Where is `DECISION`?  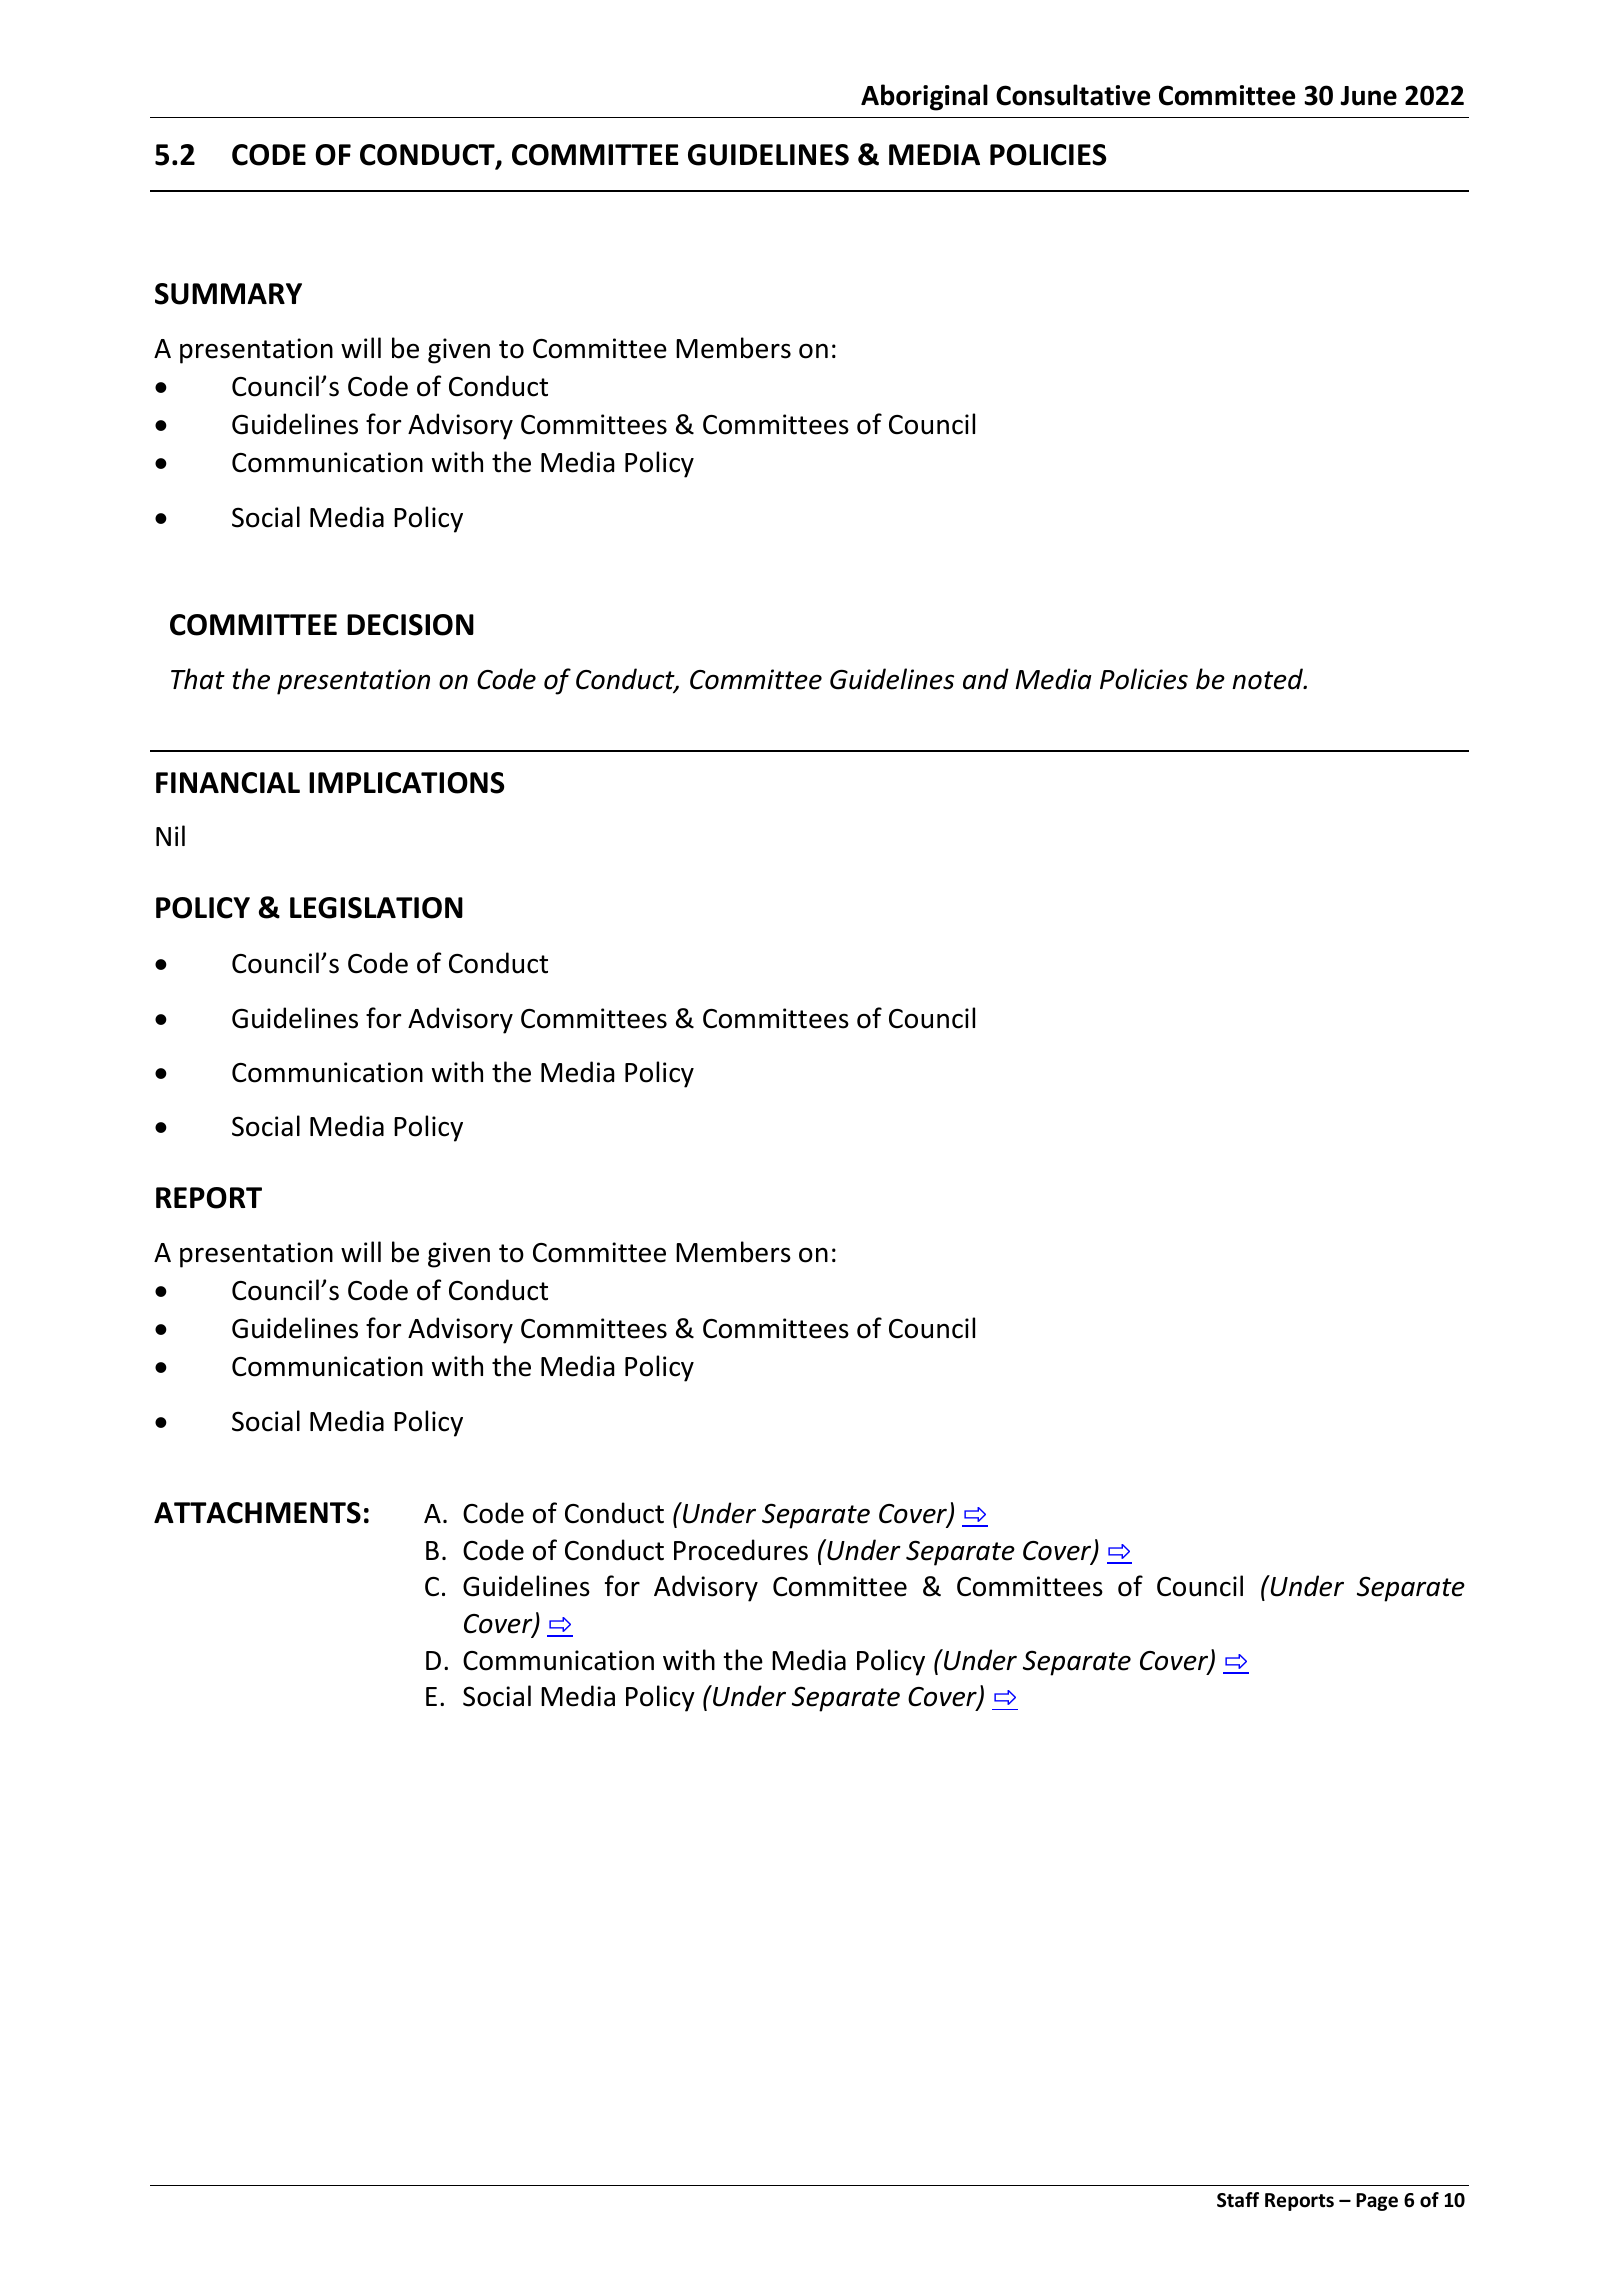 DECISION is located at coordinates (410, 625).
